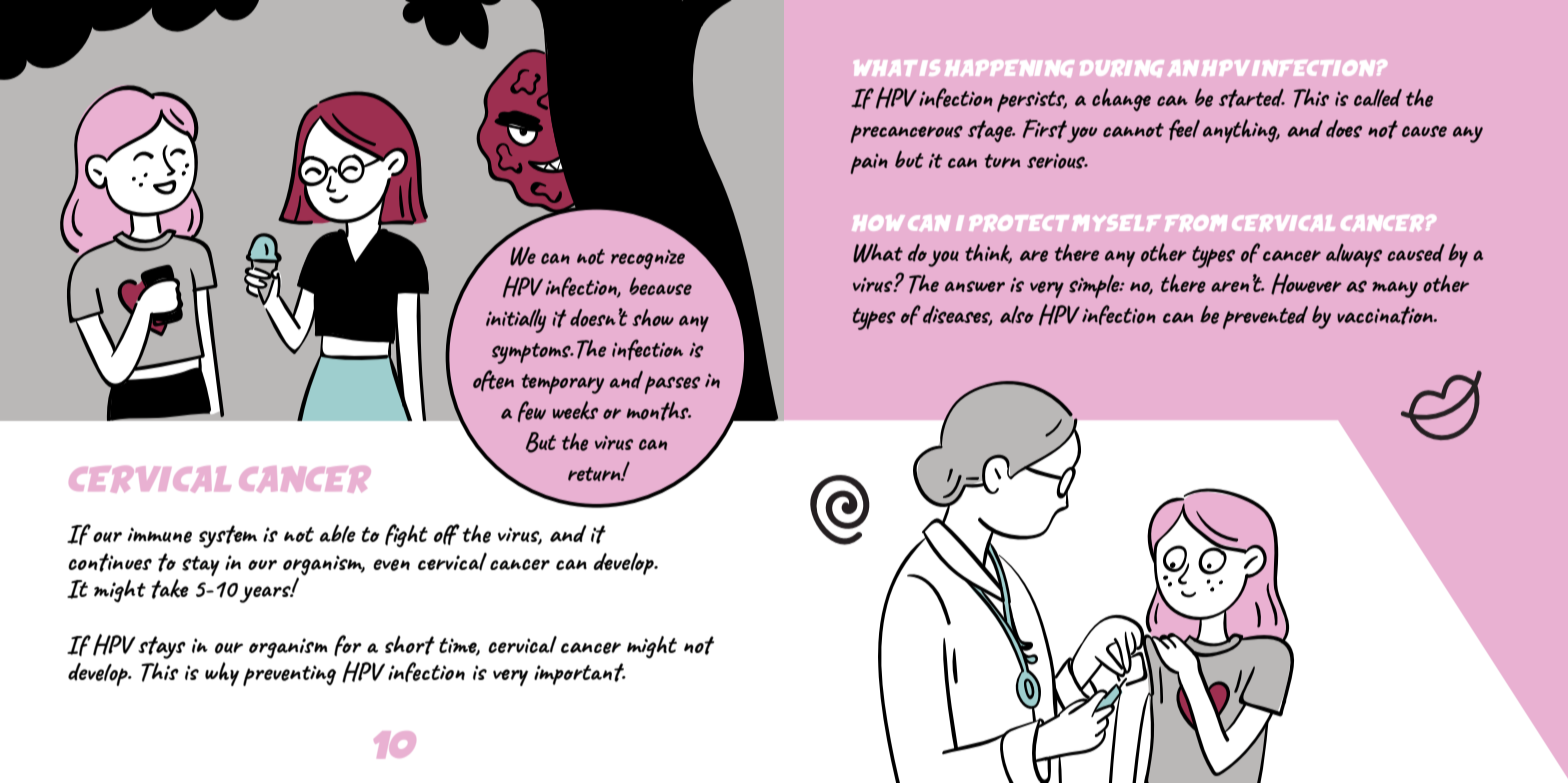 Image resolution: width=1568 pixels, height=783 pixels. Describe the element at coordinates (222, 674) in the screenshot. I see `why` at that location.
